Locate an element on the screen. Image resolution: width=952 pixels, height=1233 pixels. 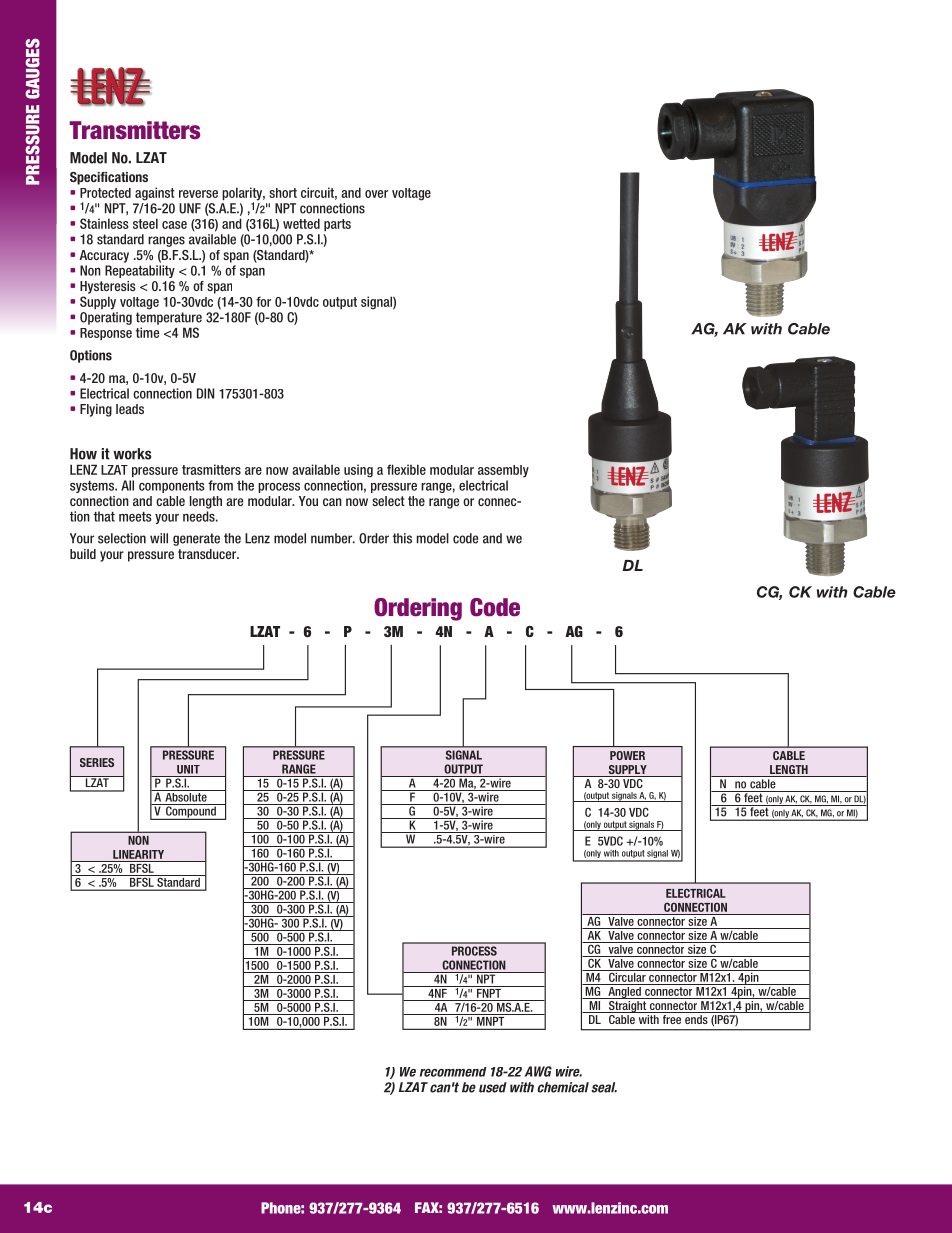
recommend is located at coordinates (453, 1072).
